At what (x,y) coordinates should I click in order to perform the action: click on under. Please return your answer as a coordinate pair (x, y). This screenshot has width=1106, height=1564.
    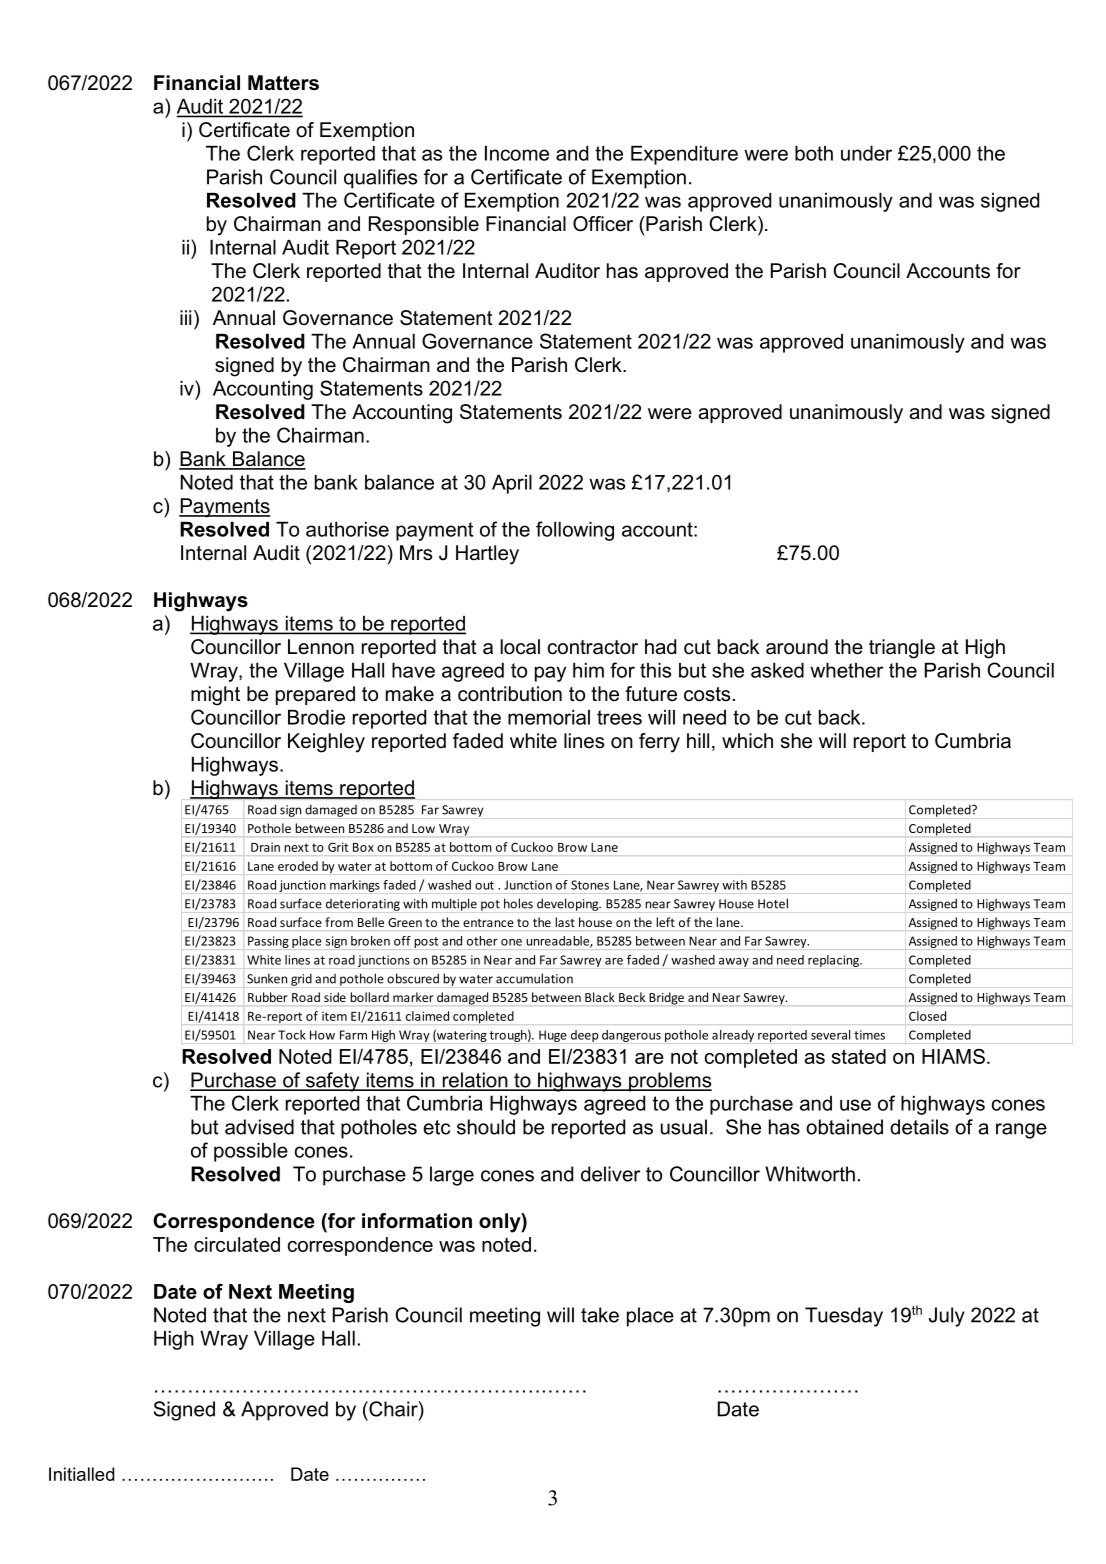
    Looking at the image, I should click on (866, 153).
